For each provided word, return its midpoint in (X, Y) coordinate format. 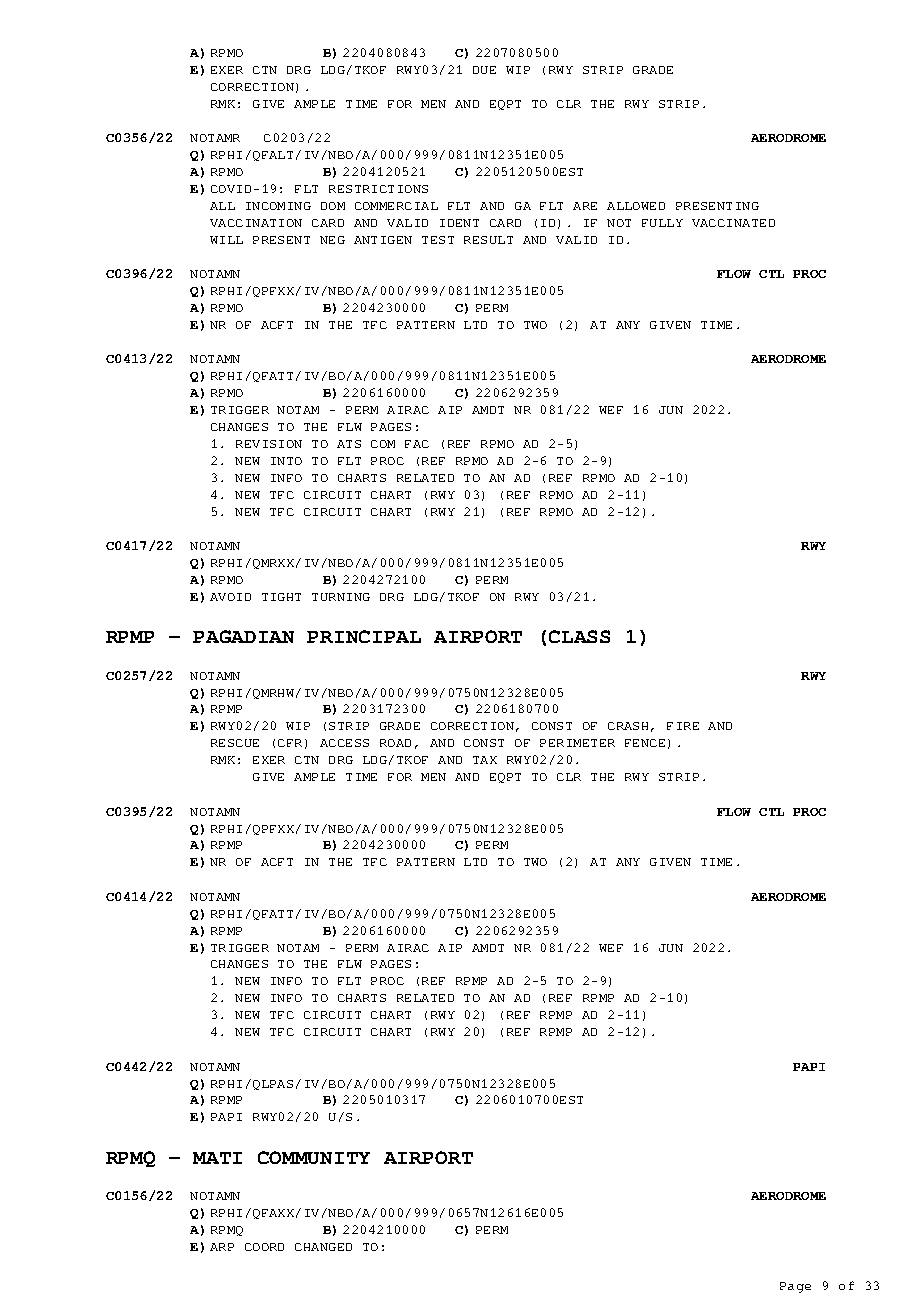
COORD (264, 1247)
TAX (485, 760)
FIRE (683, 726)
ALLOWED (636, 206)
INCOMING (278, 206)
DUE (484, 70)
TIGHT (281, 597)
